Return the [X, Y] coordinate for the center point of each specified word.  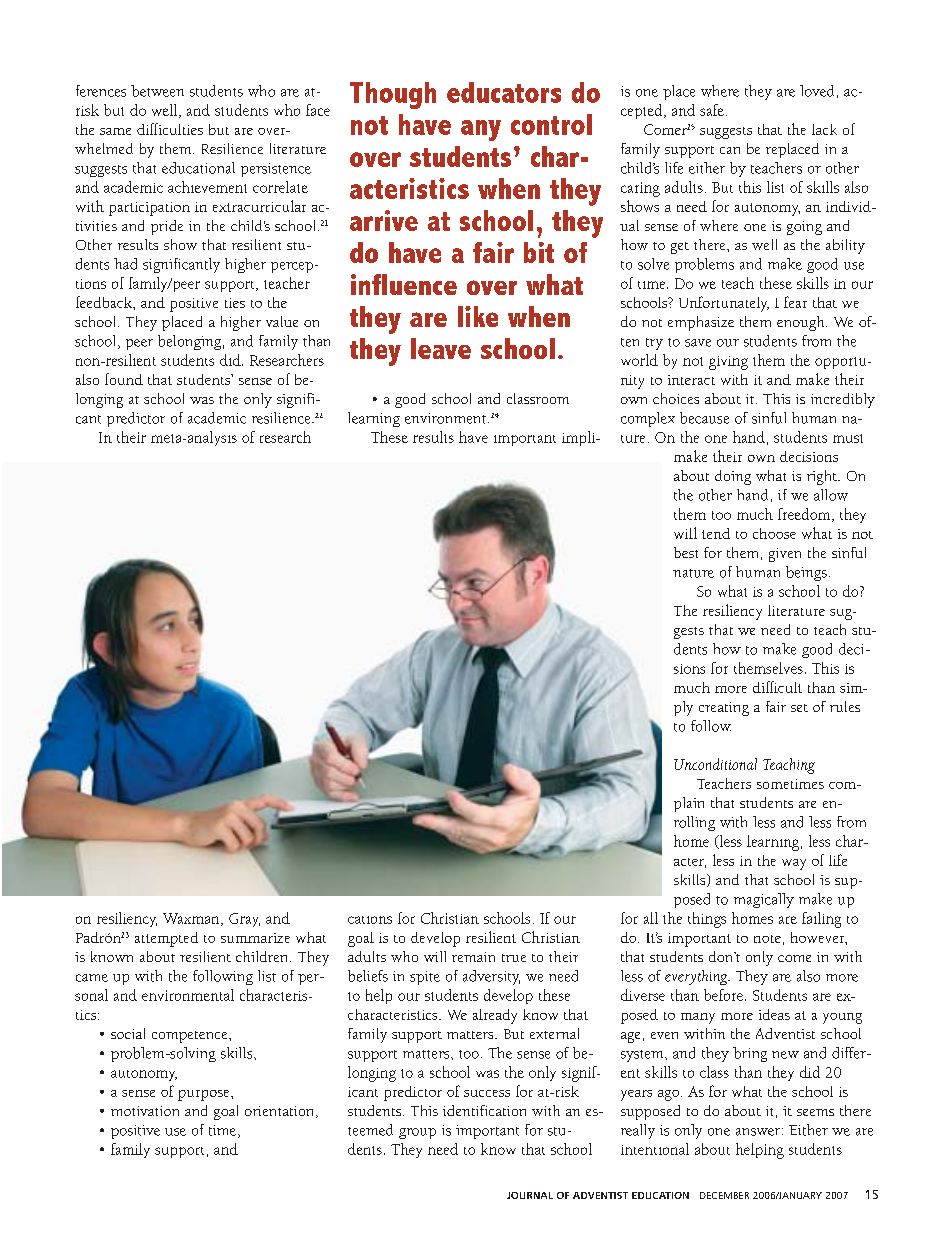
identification [484, 1110]
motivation [145, 1111]
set [799, 708]
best [686, 552]
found [124, 379]
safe [712, 110]
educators [504, 92]
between [157, 91]
